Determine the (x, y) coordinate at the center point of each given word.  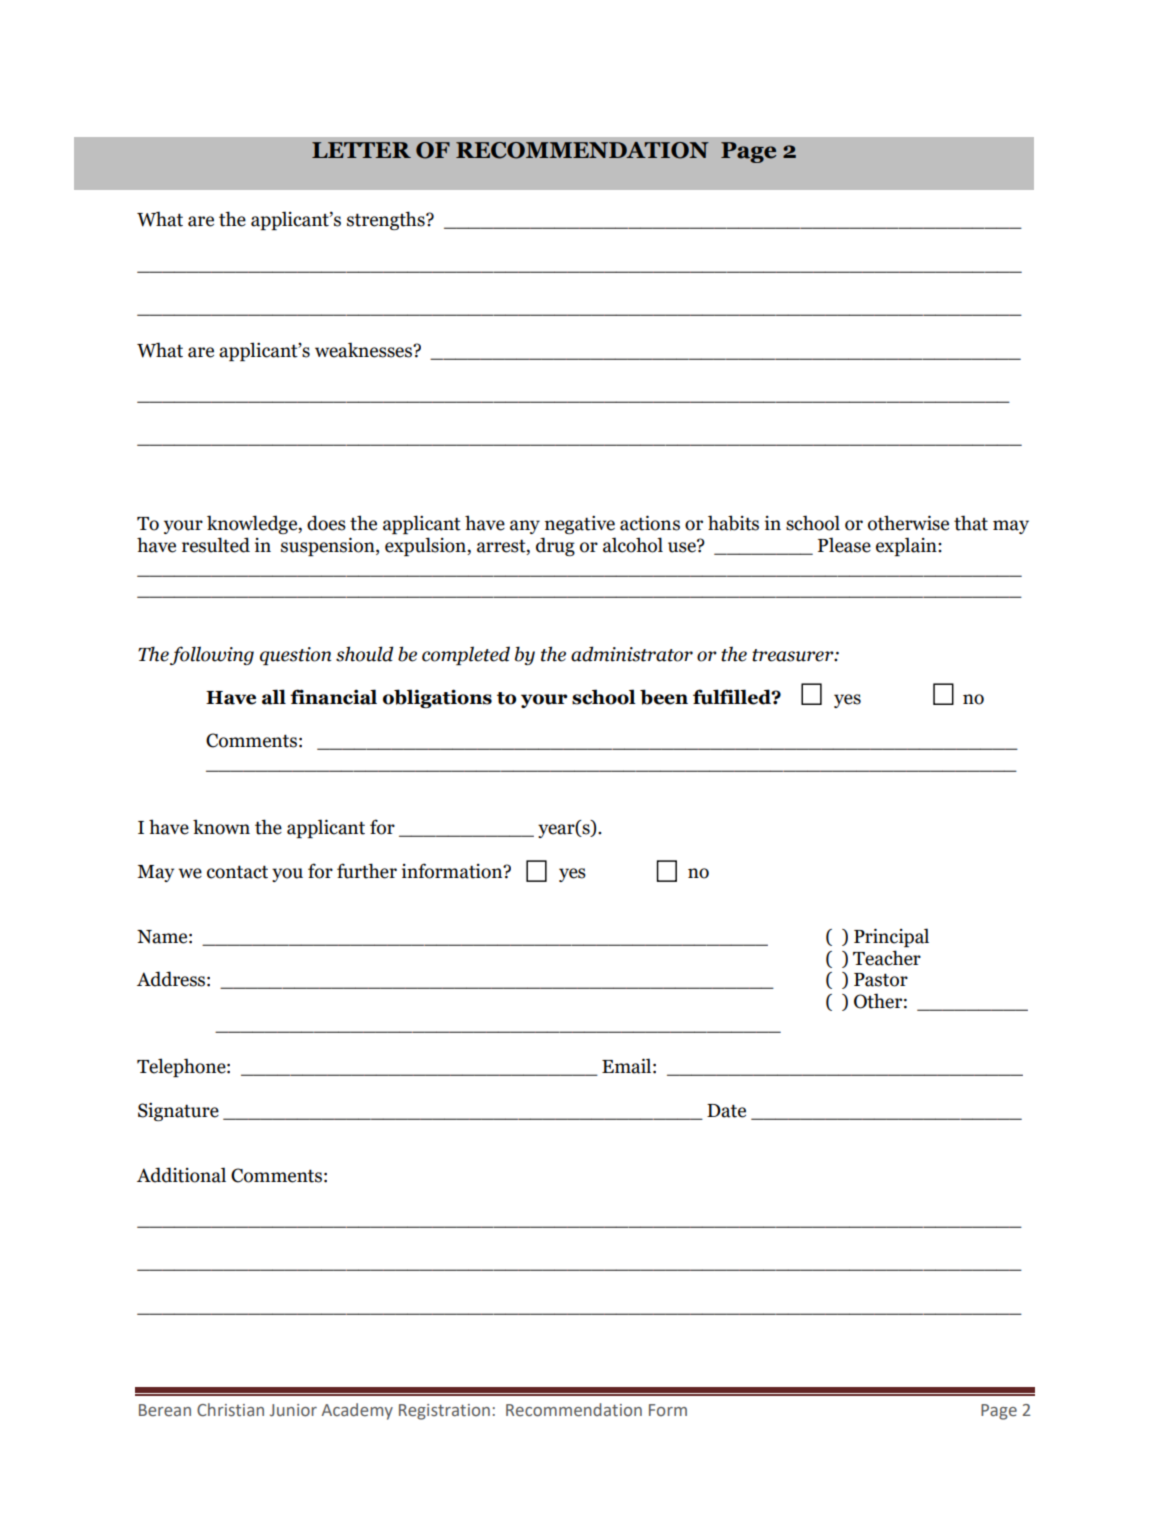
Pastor (881, 980)
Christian (230, 1410)
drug (555, 546)
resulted (216, 545)
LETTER (361, 150)
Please (844, 545)
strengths (387, 220)
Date (726, 1111)
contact (237, 872)
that (971, 523)
